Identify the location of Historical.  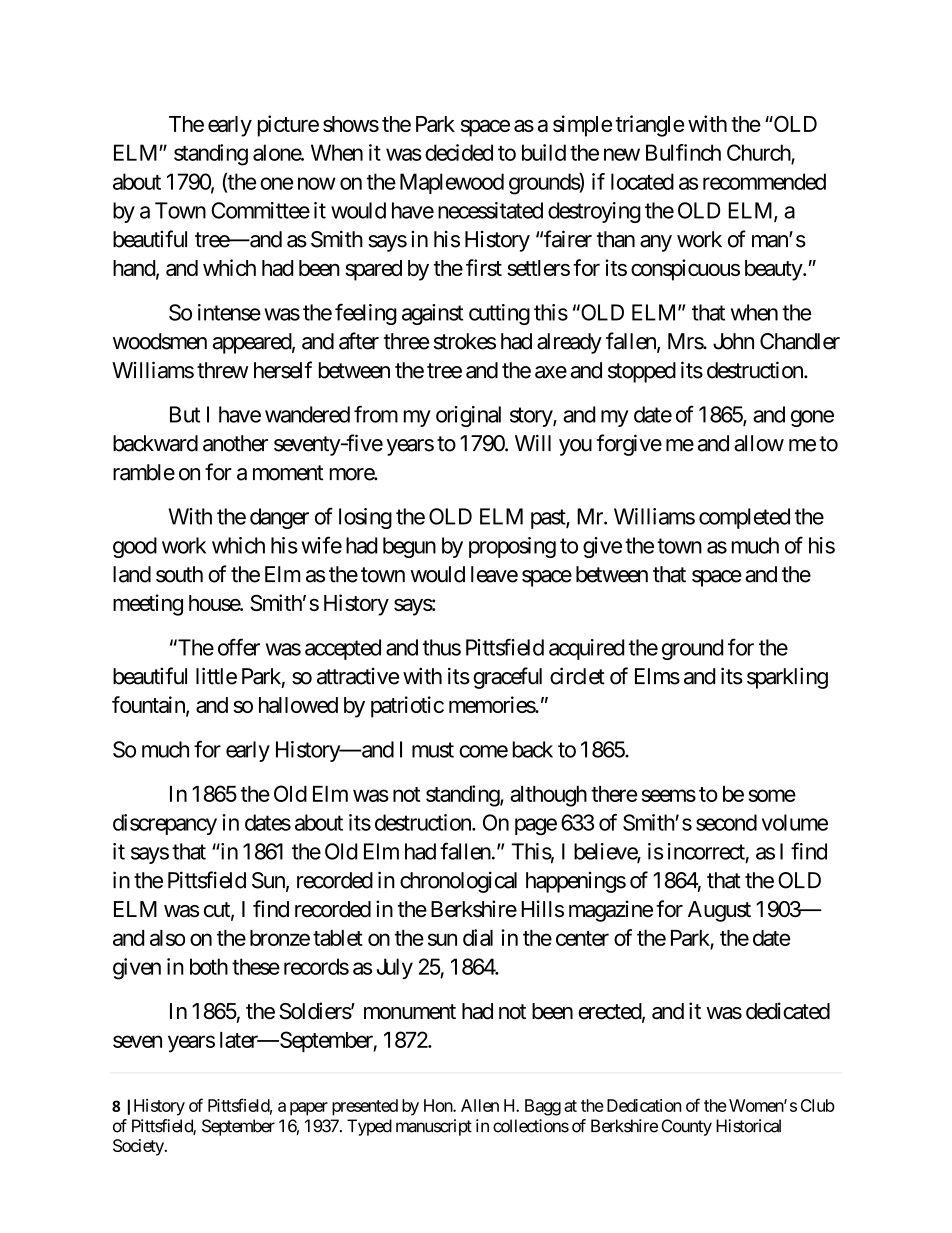
(748, 1126).
